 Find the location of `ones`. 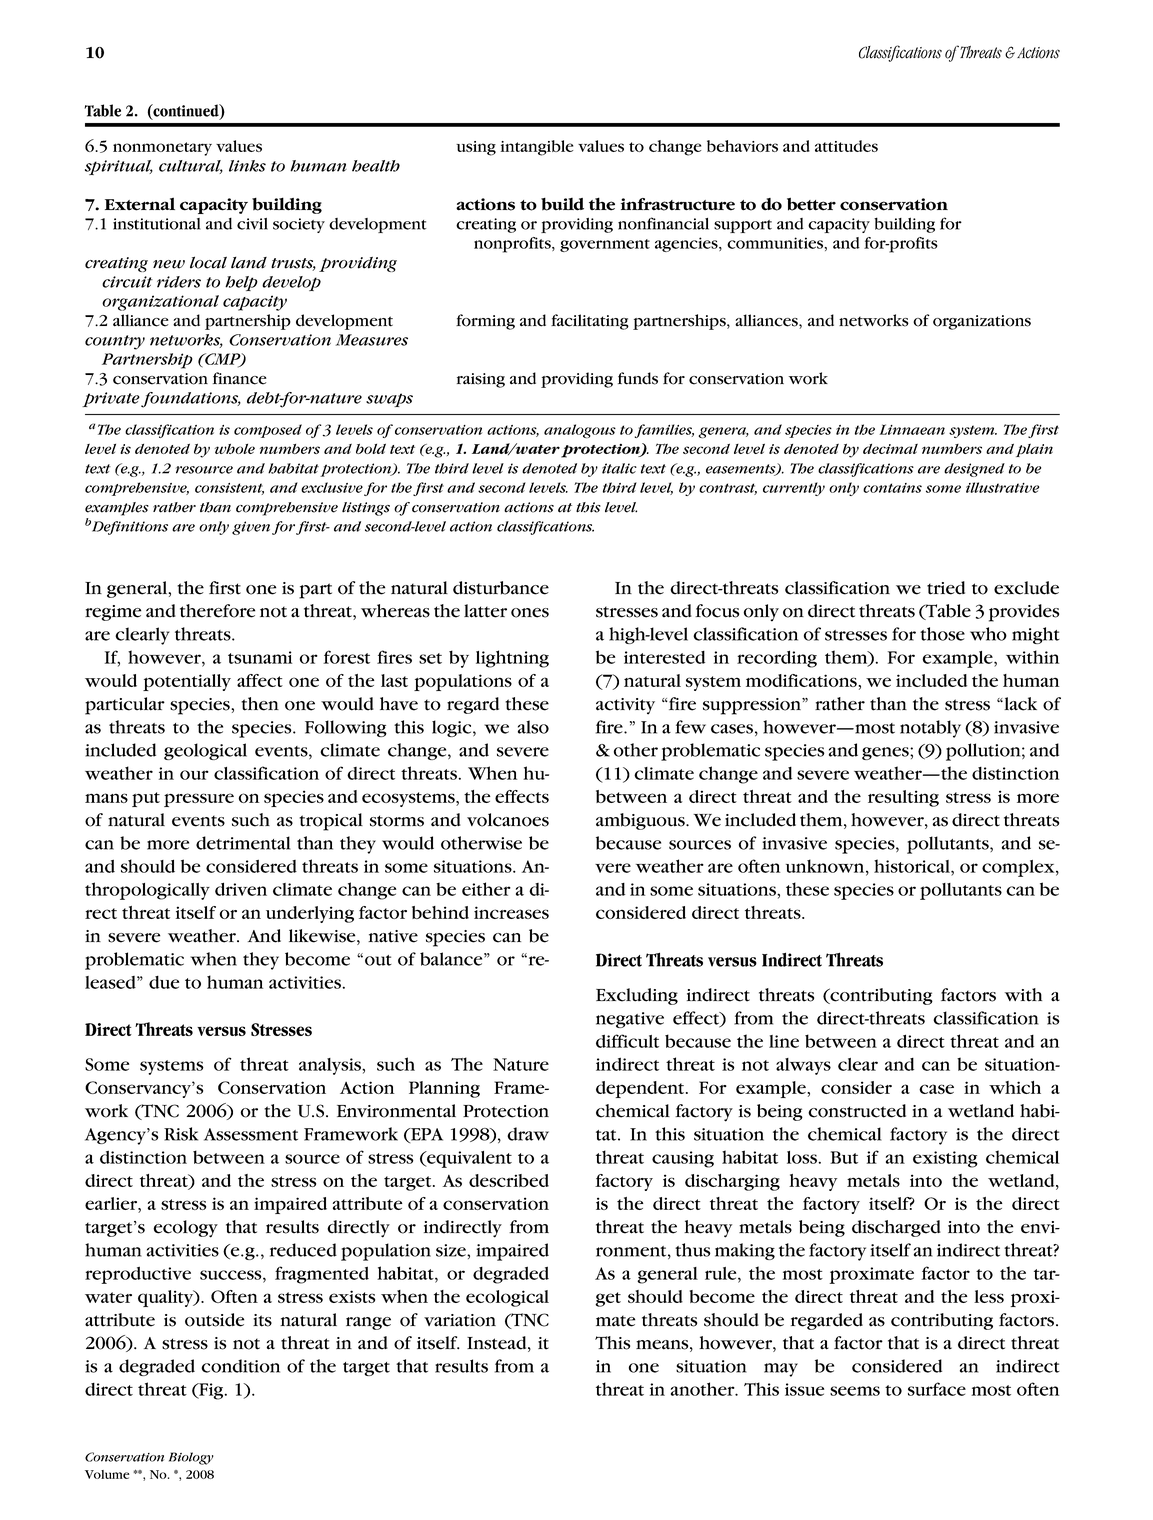

ones is located at coordinates (530, 613).
